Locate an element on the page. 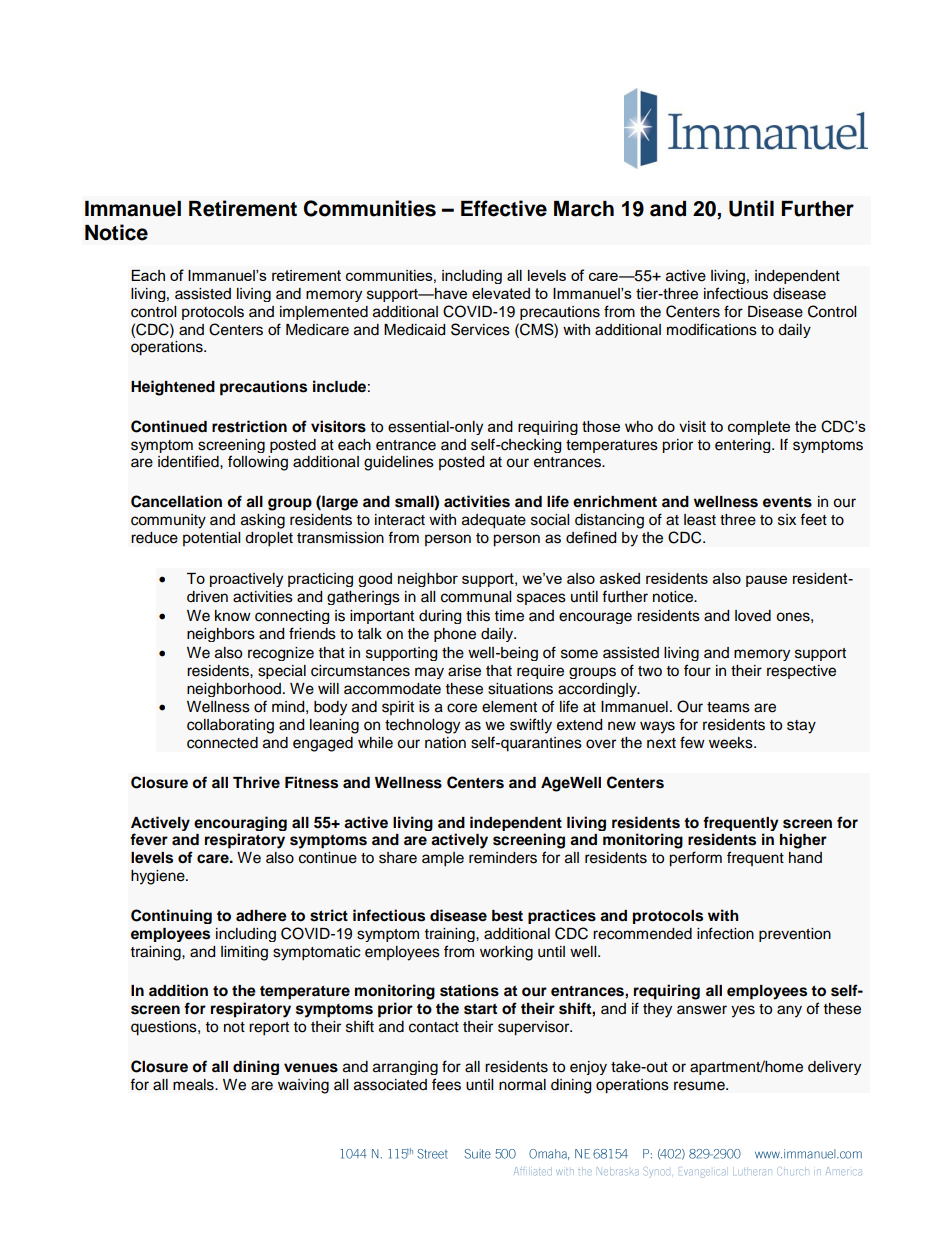 The image size is (952, 1233). implemented is located at coordinates (324, 313).
